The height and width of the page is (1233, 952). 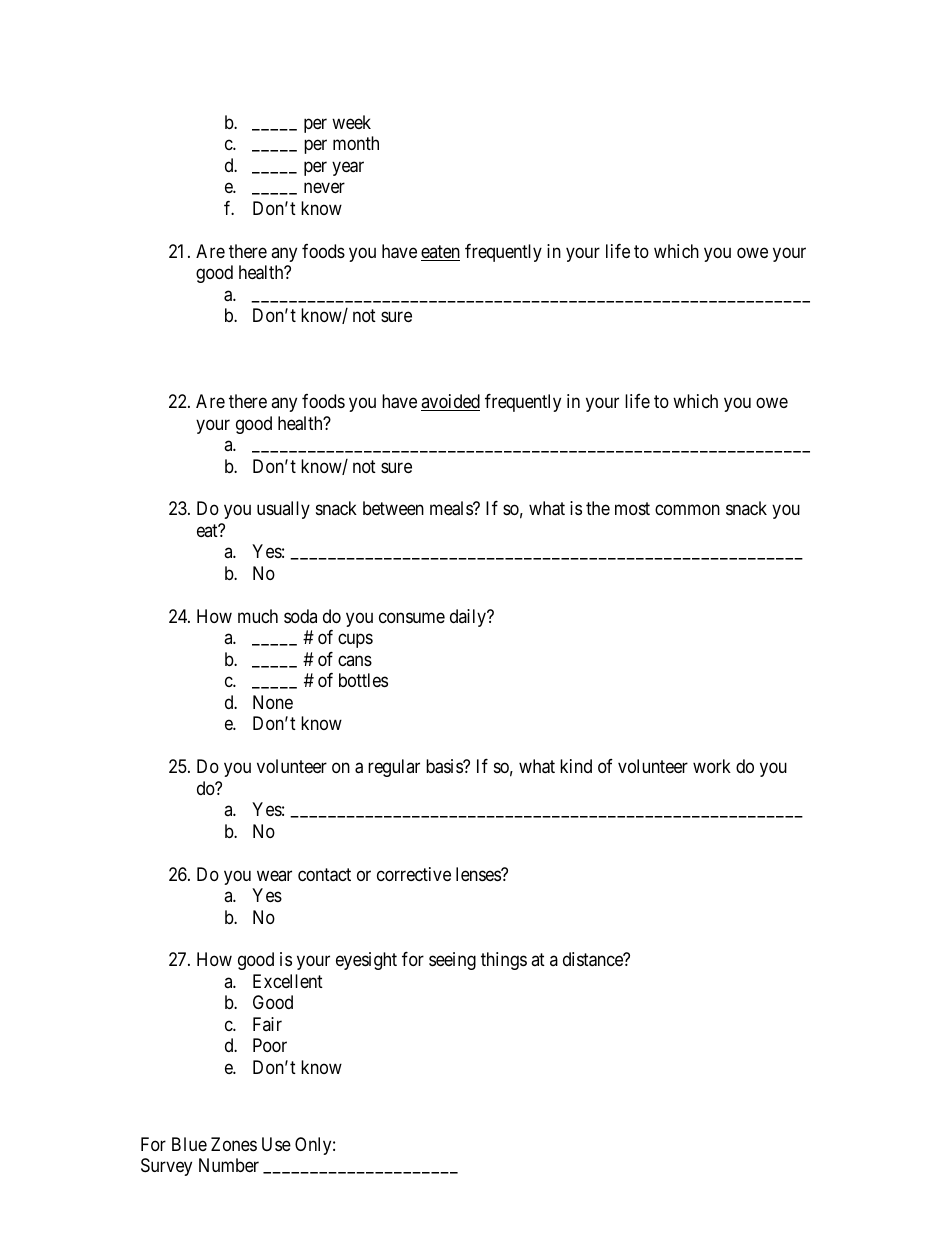 What do you see at coordinates (258, 616) in the page?
I see `much` at bounding box center [258, 616].
